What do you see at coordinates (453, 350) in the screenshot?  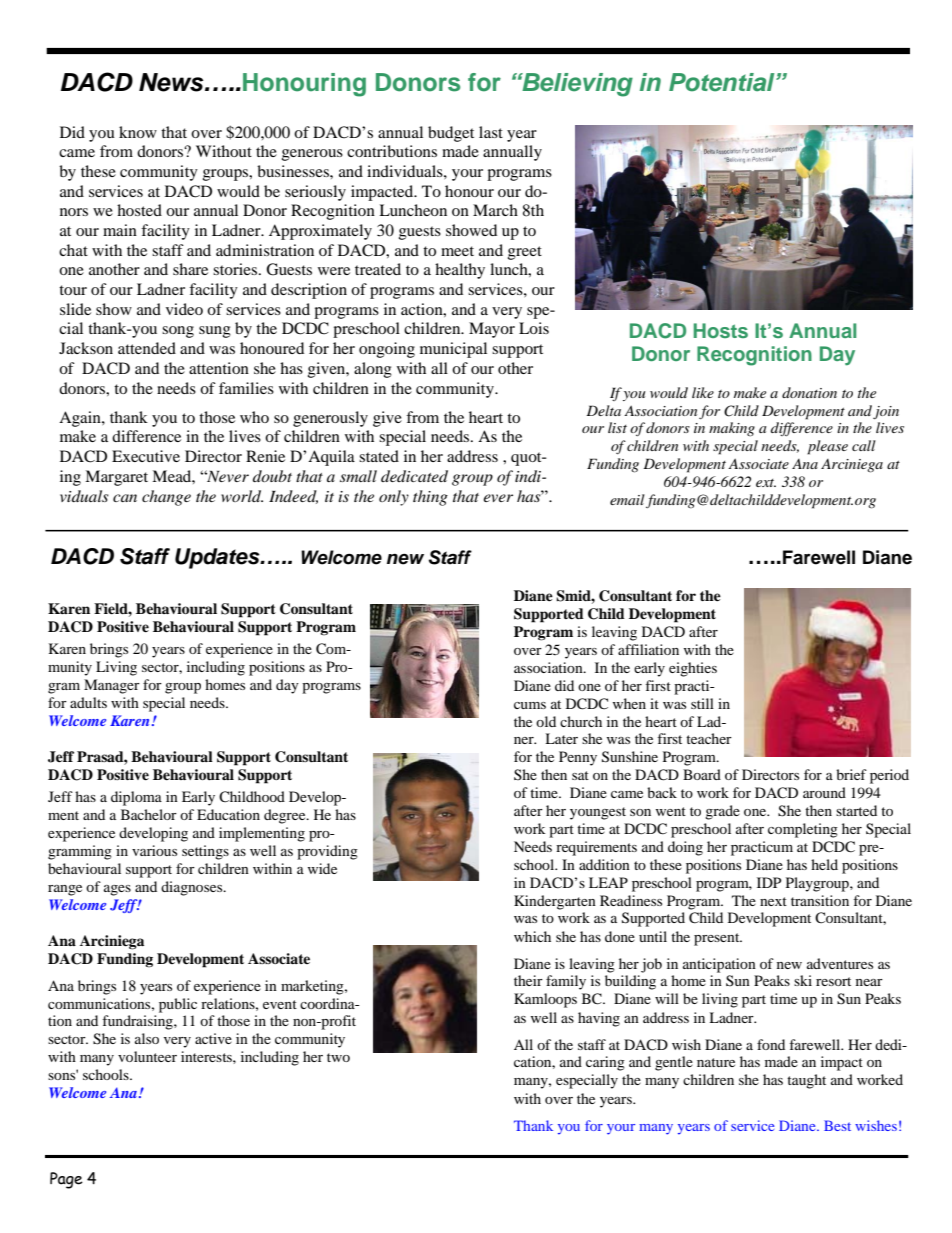 I see `municipal` at bounding box center [453, 350].
